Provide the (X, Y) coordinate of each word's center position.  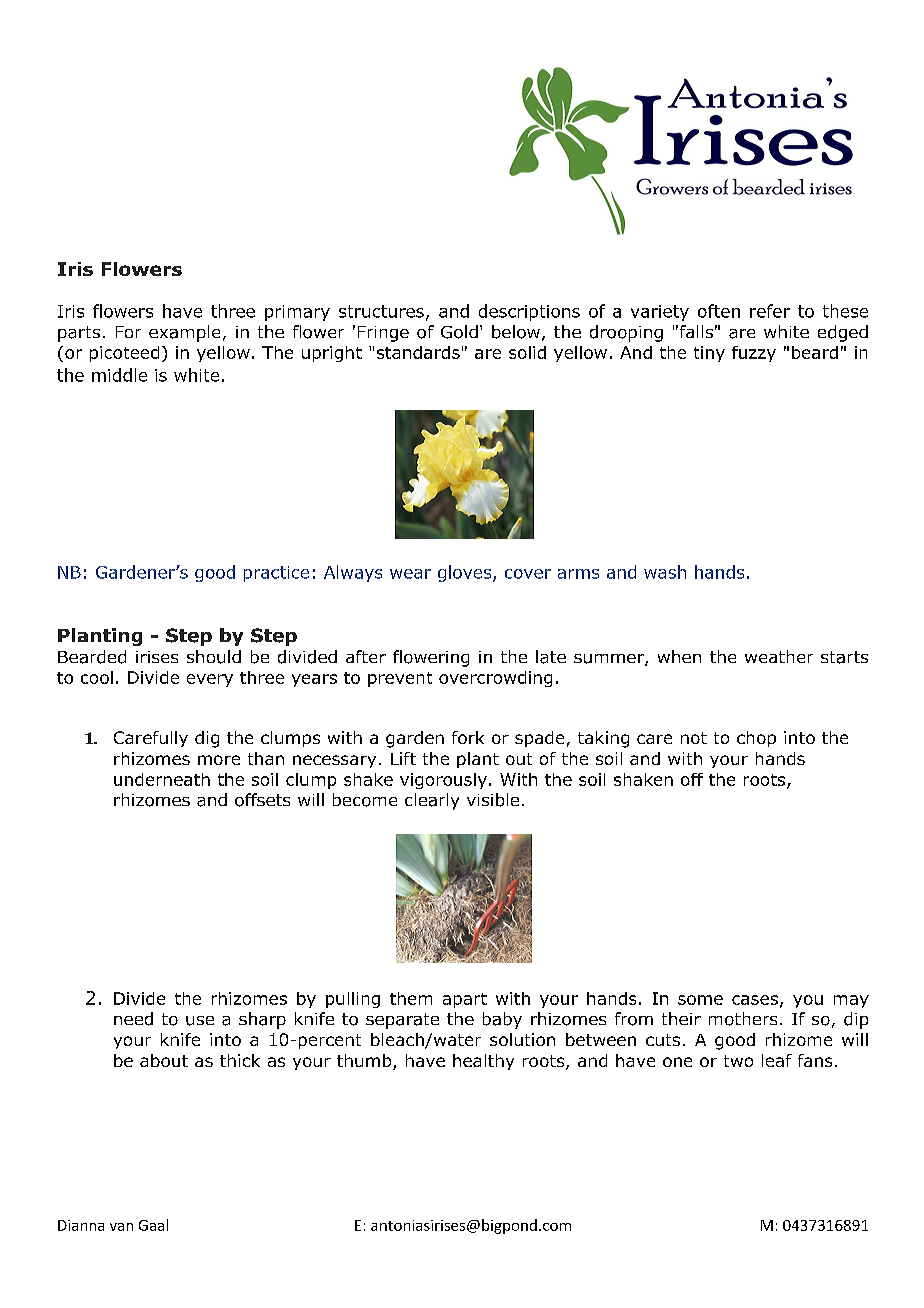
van (121, 1227)
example (184, 333)
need (133, 1019)
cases (755, 1000)
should (214, 657)
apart (465, 1000)
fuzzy (754, 354)
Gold (459, 332)
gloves (466, 573)
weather (779, 656)
